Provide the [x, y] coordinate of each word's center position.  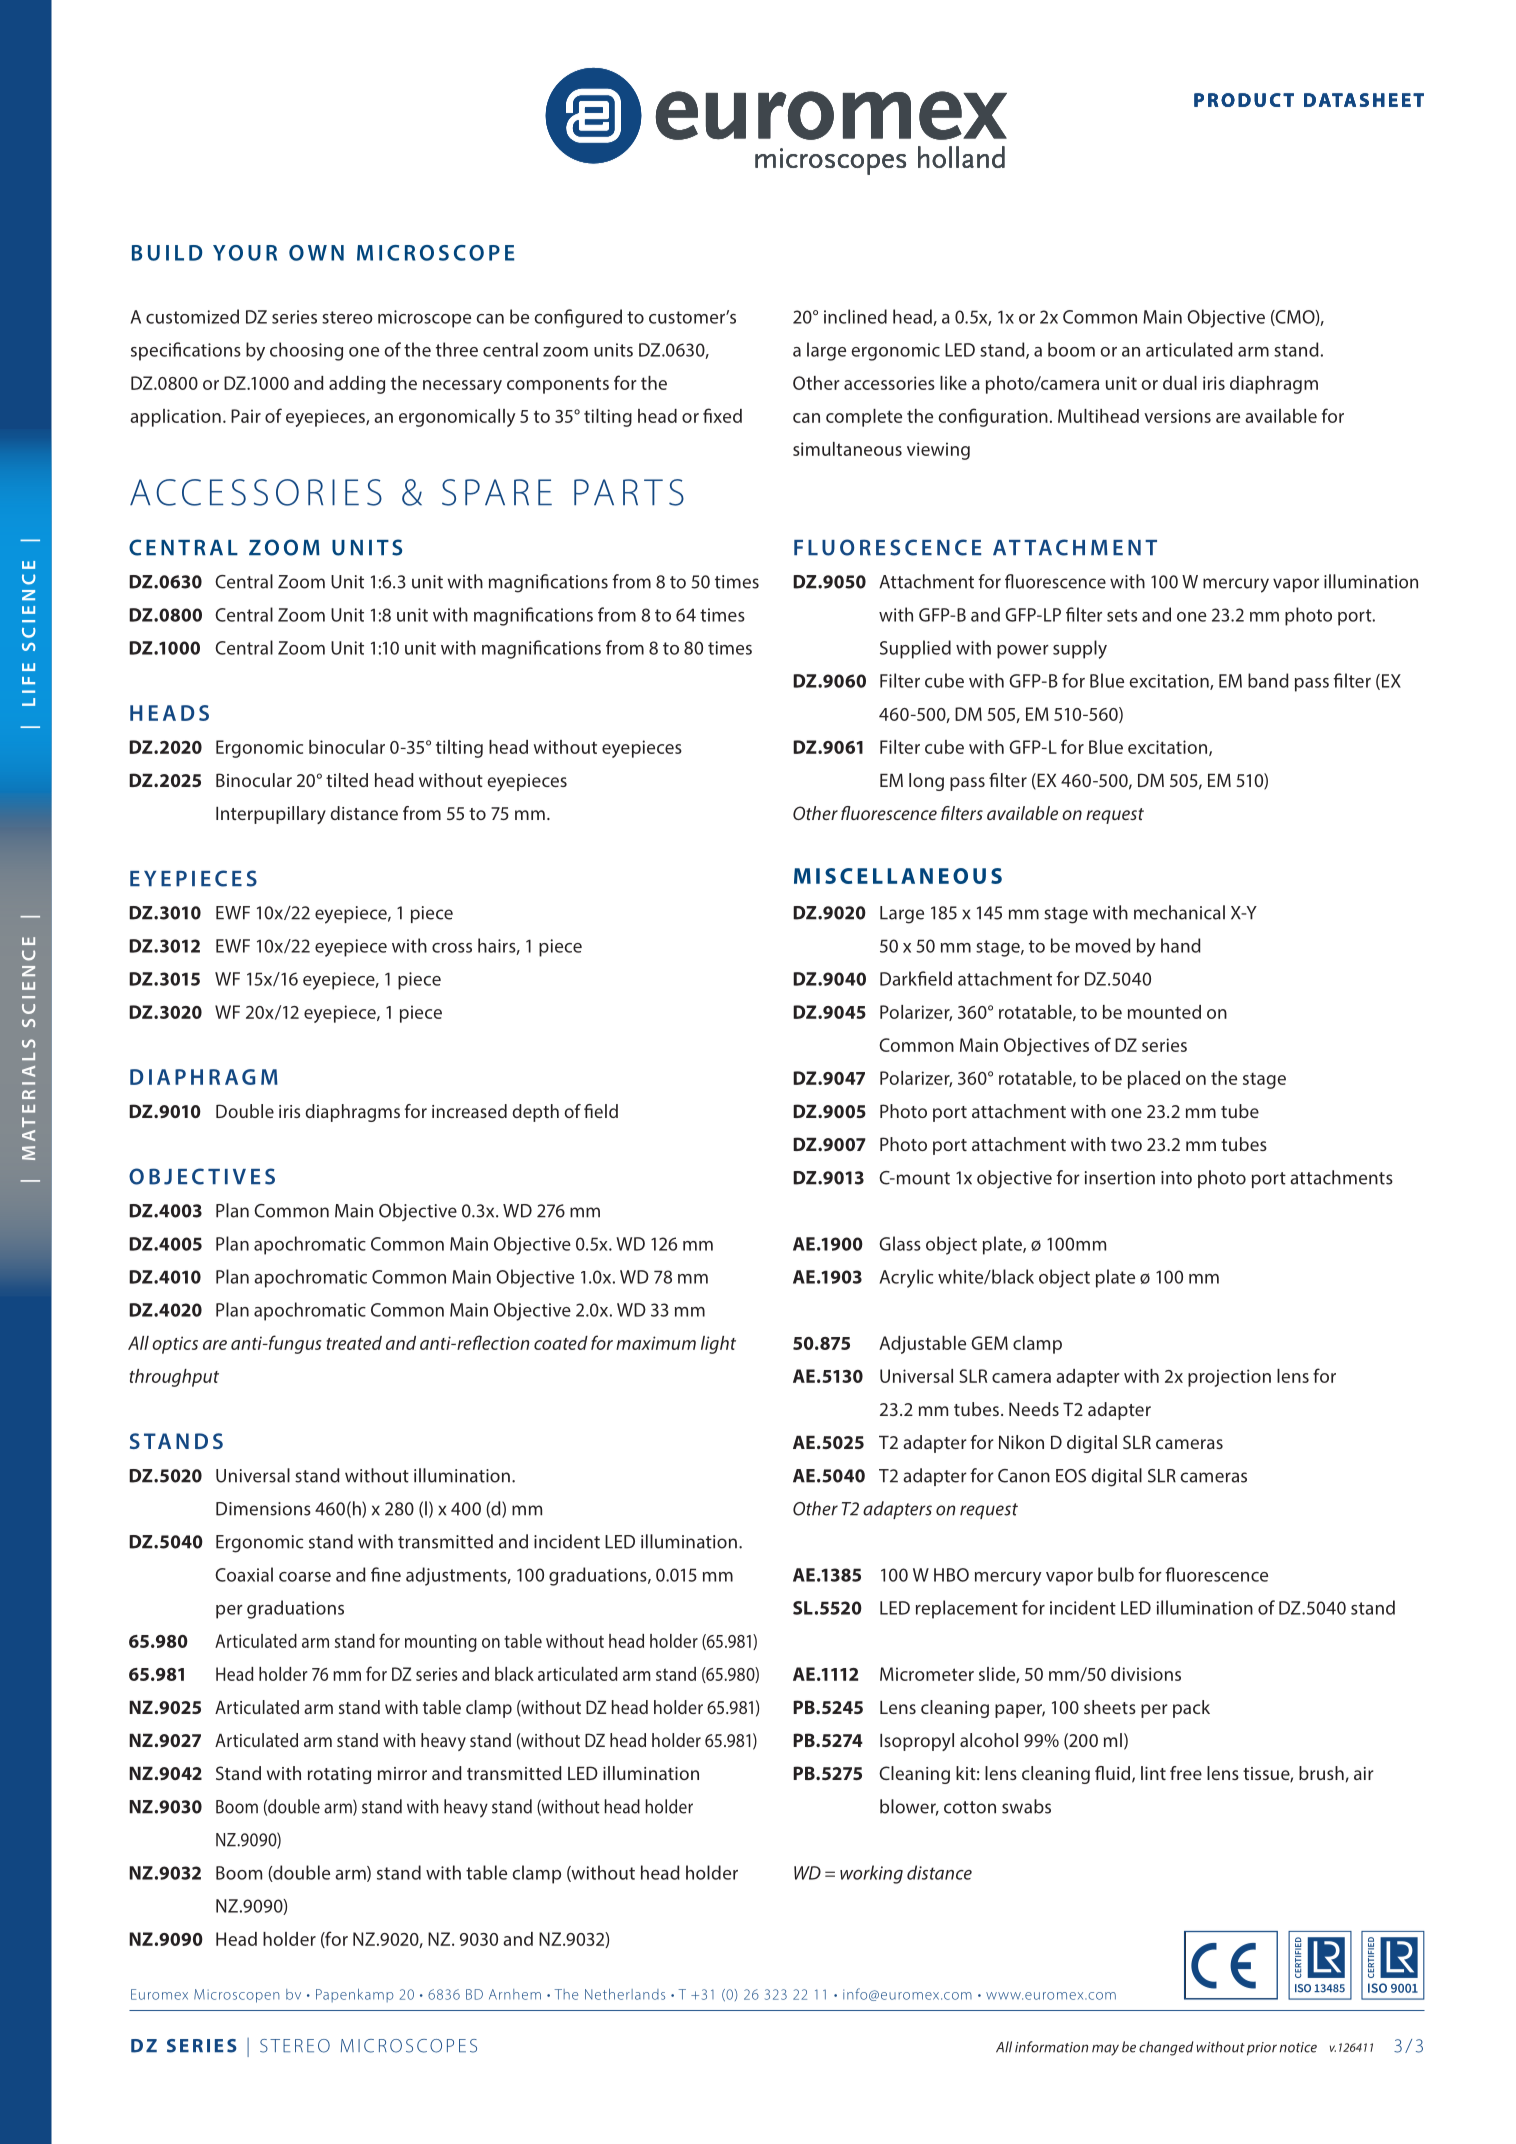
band [1268, 680]
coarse [305, 1577]
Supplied [915, 649]
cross [452, 948]
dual [1180, 383]
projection [1229, 1378]
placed [1154, 1080]
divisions [1146, 1674]
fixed [722, 415]
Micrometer [927, 1674]
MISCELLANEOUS [898, 876]
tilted [347, 780]
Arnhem [515, 1994]
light [718, 1345]
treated [354, 1343]
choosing [306, 351]
